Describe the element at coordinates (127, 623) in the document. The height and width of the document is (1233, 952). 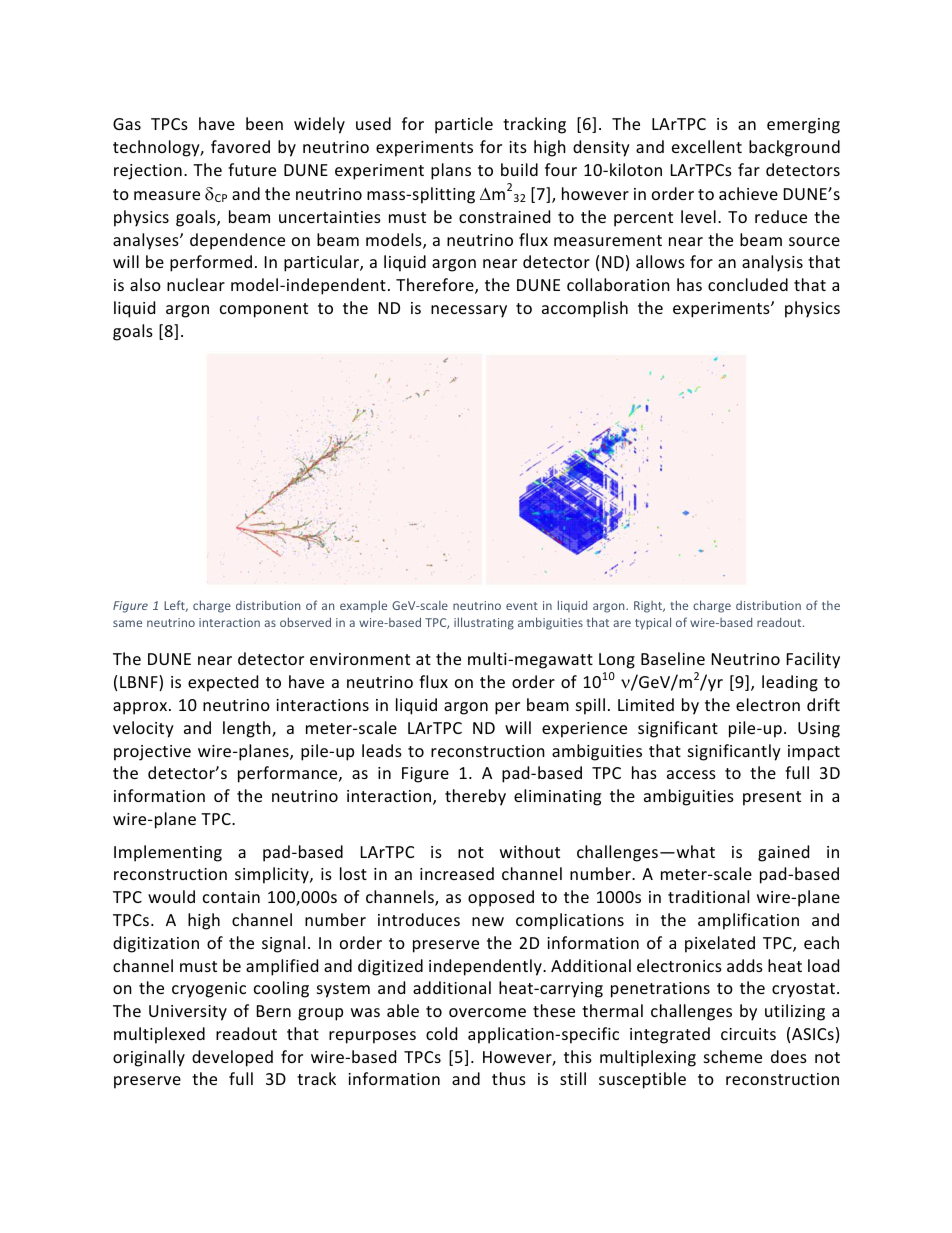
I see `same` at that location.
